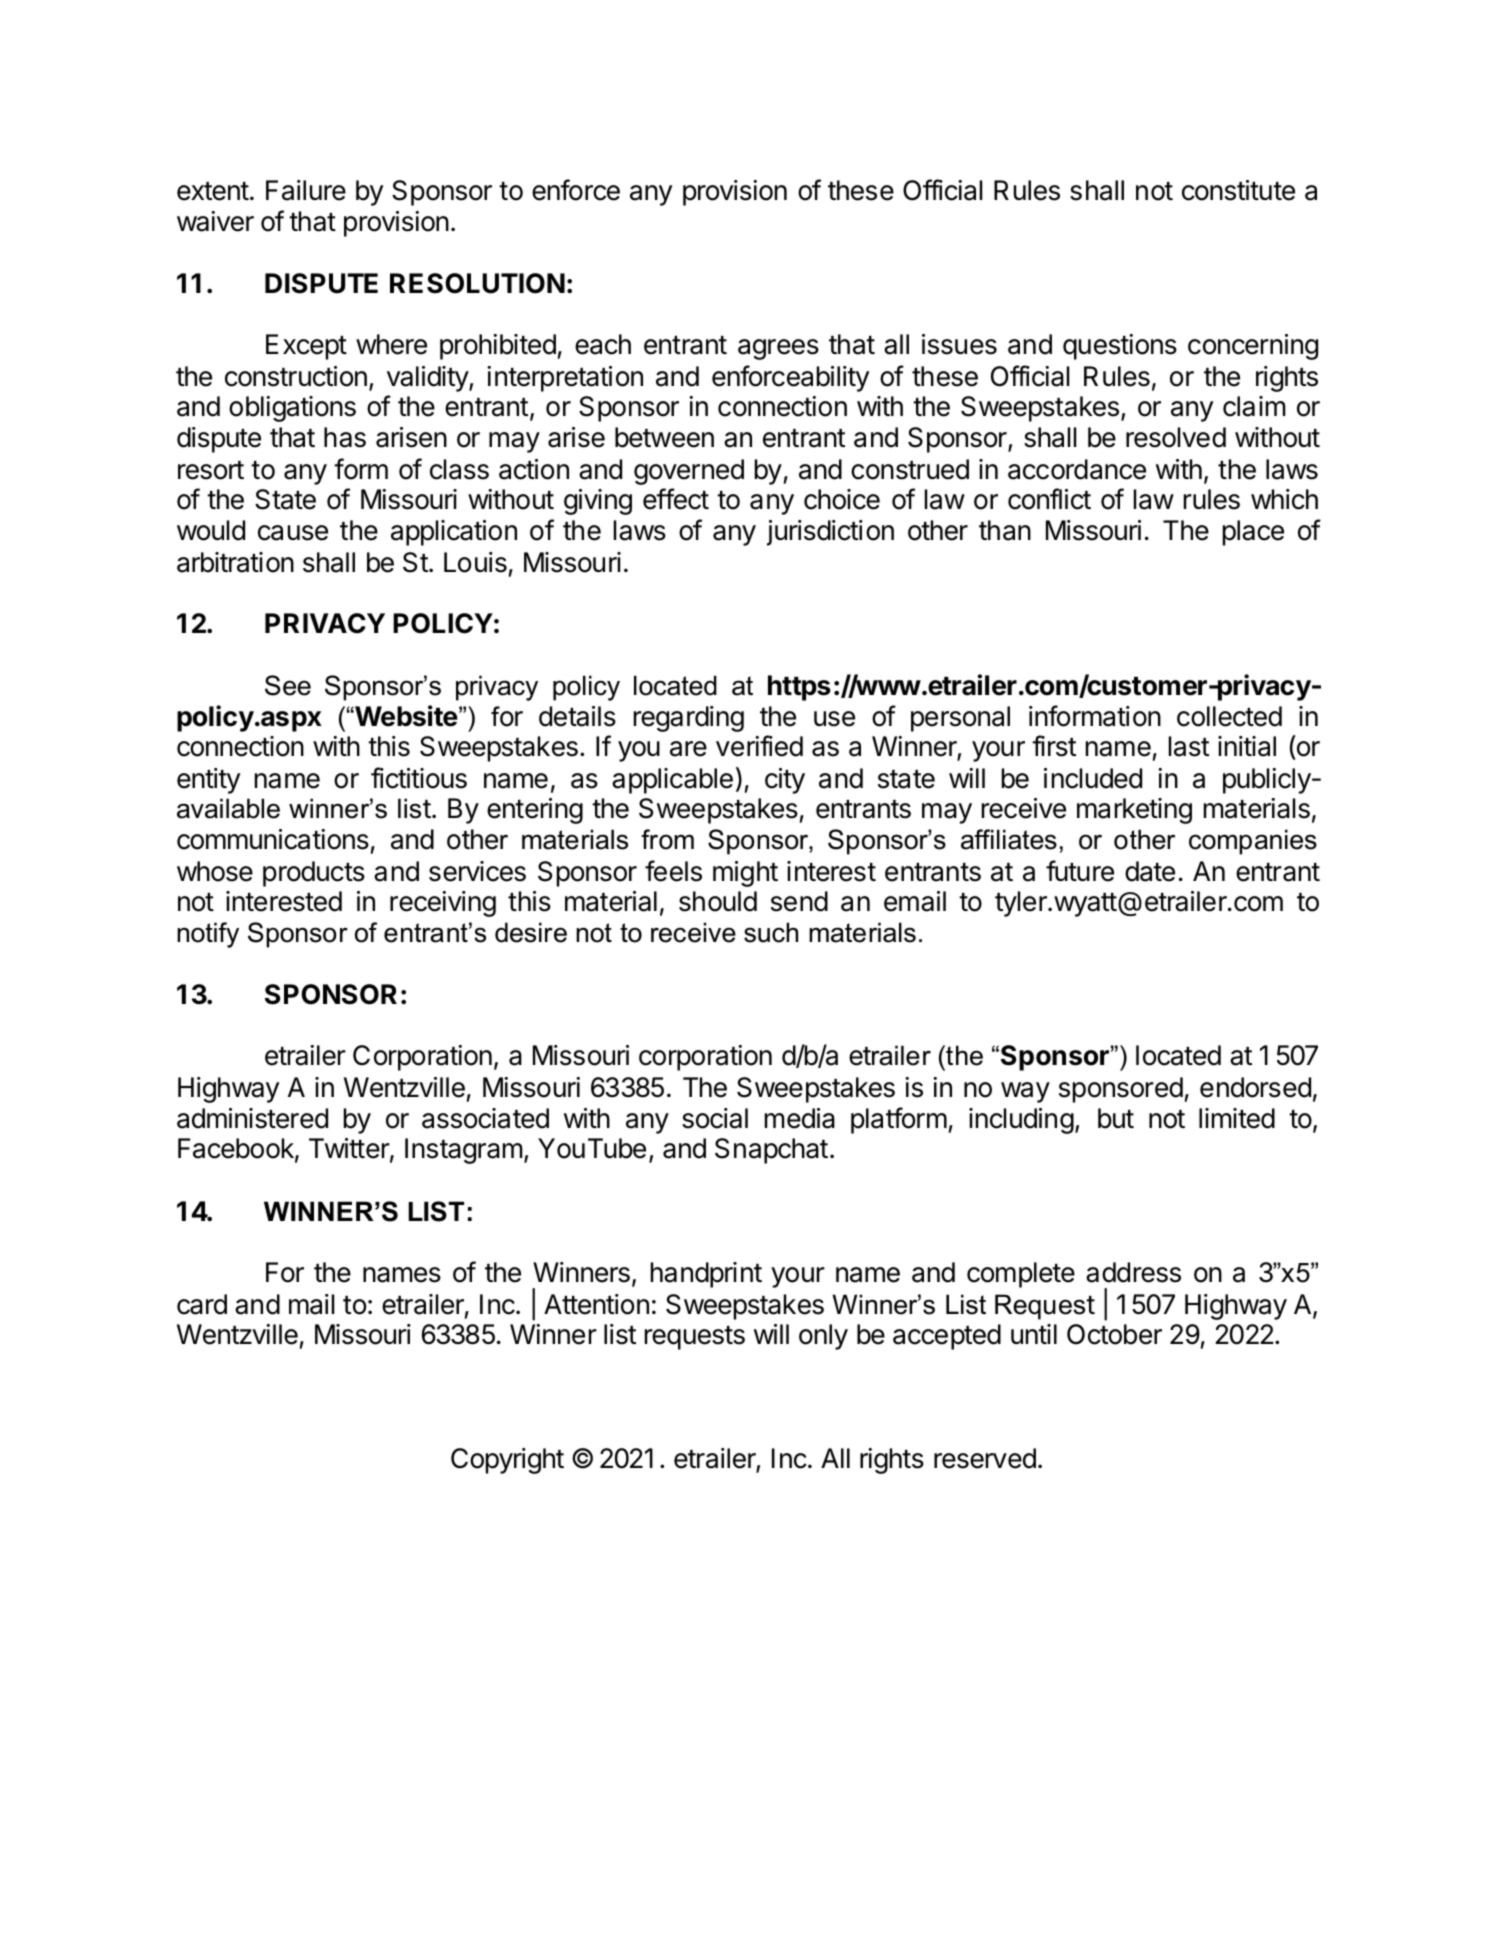 The height and width of the document is (1935, 1495). What do you see at coordinates (306, 190) in the document?
I see `Failure` at bounding box center [306, 190].
